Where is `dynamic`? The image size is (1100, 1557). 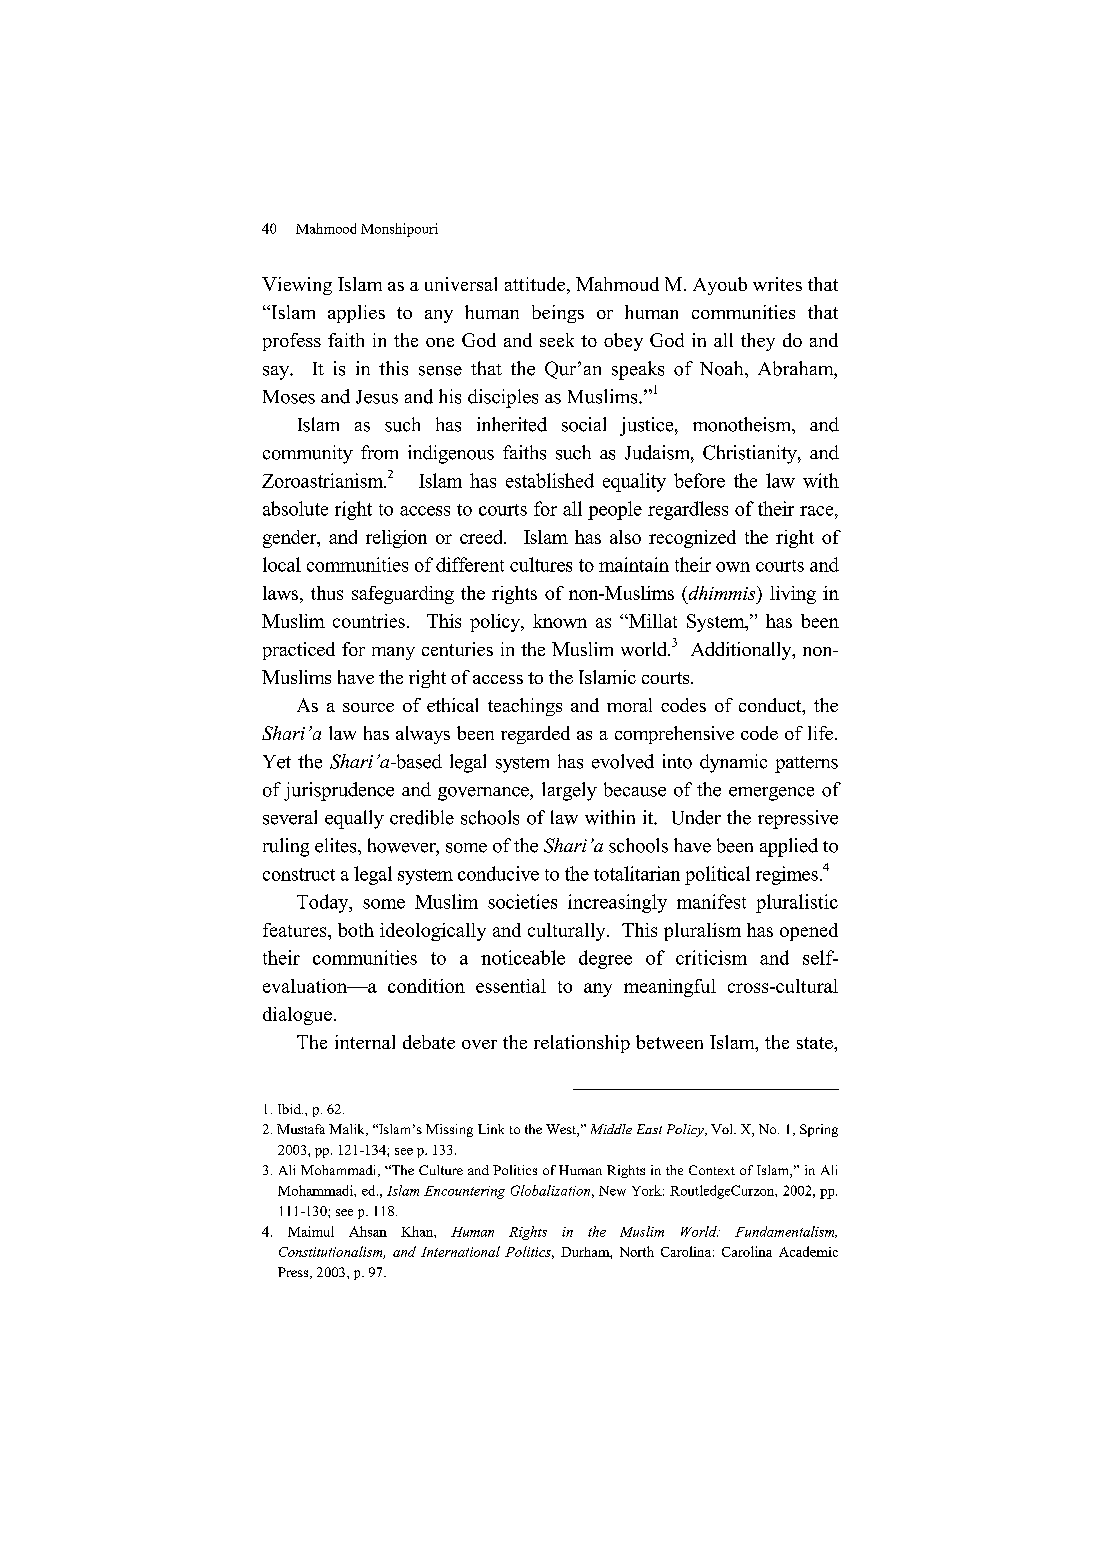 dynamic is located at coordinates (733, 763).
